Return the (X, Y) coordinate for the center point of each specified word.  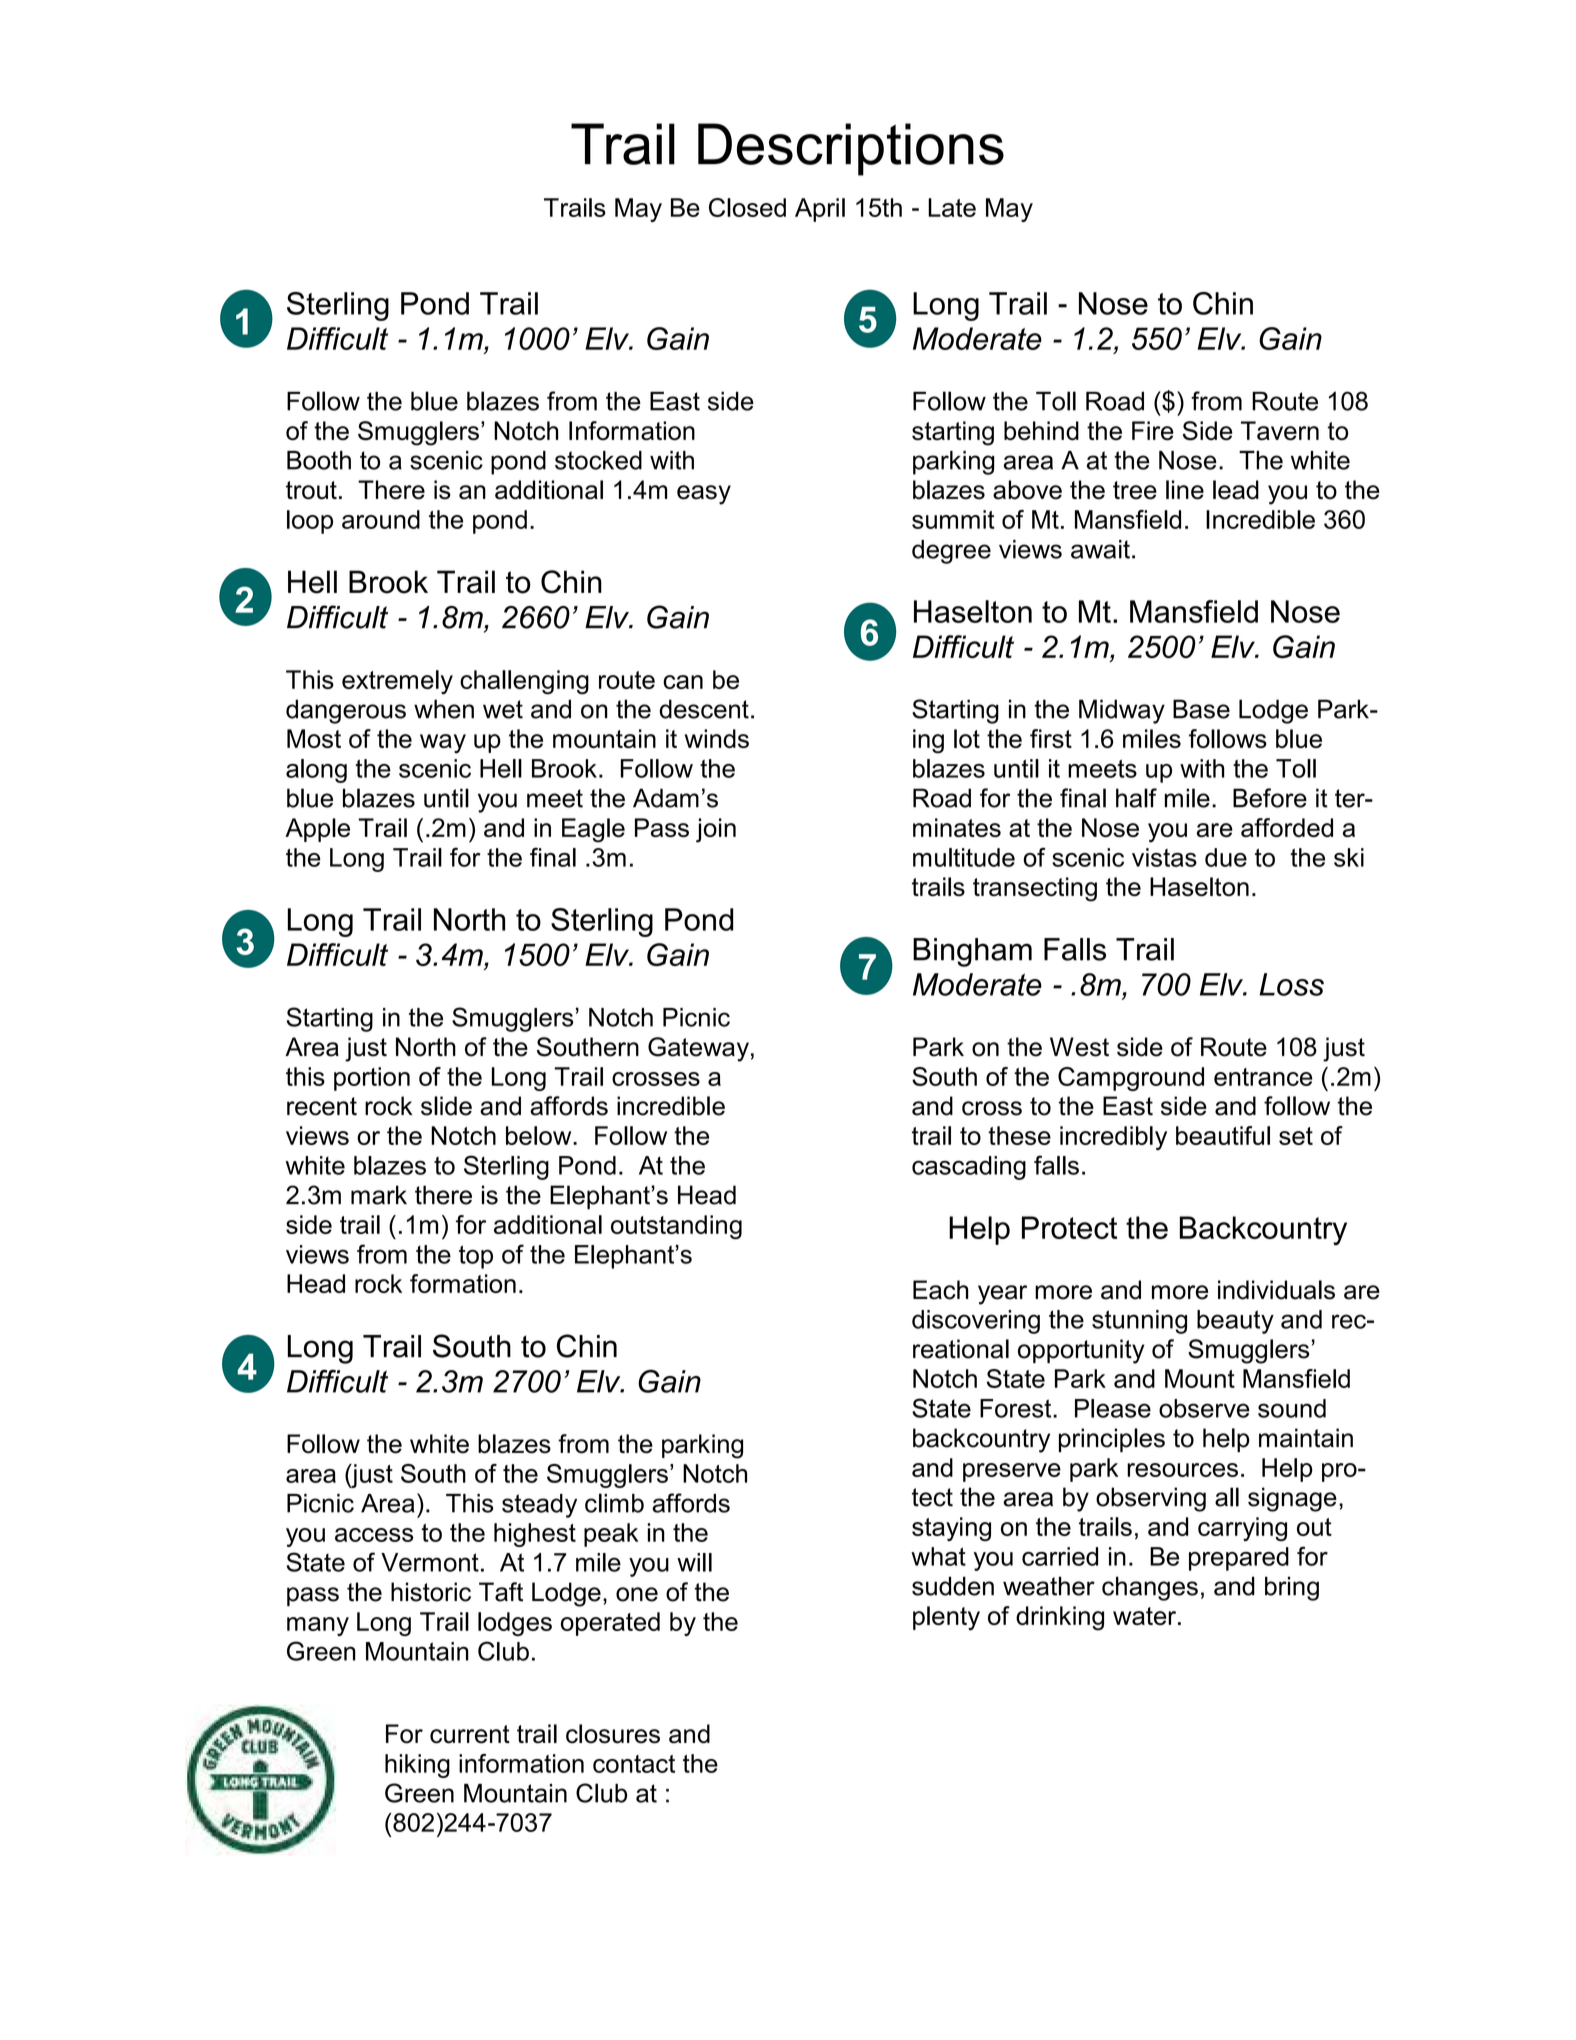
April (820, 210)
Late (952, 207)
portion (372, 1079)
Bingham (972, 952)
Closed (747, 207)
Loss (1291, 984)
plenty (946, 1618)
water (1146, 1616)
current (470, 1734)
